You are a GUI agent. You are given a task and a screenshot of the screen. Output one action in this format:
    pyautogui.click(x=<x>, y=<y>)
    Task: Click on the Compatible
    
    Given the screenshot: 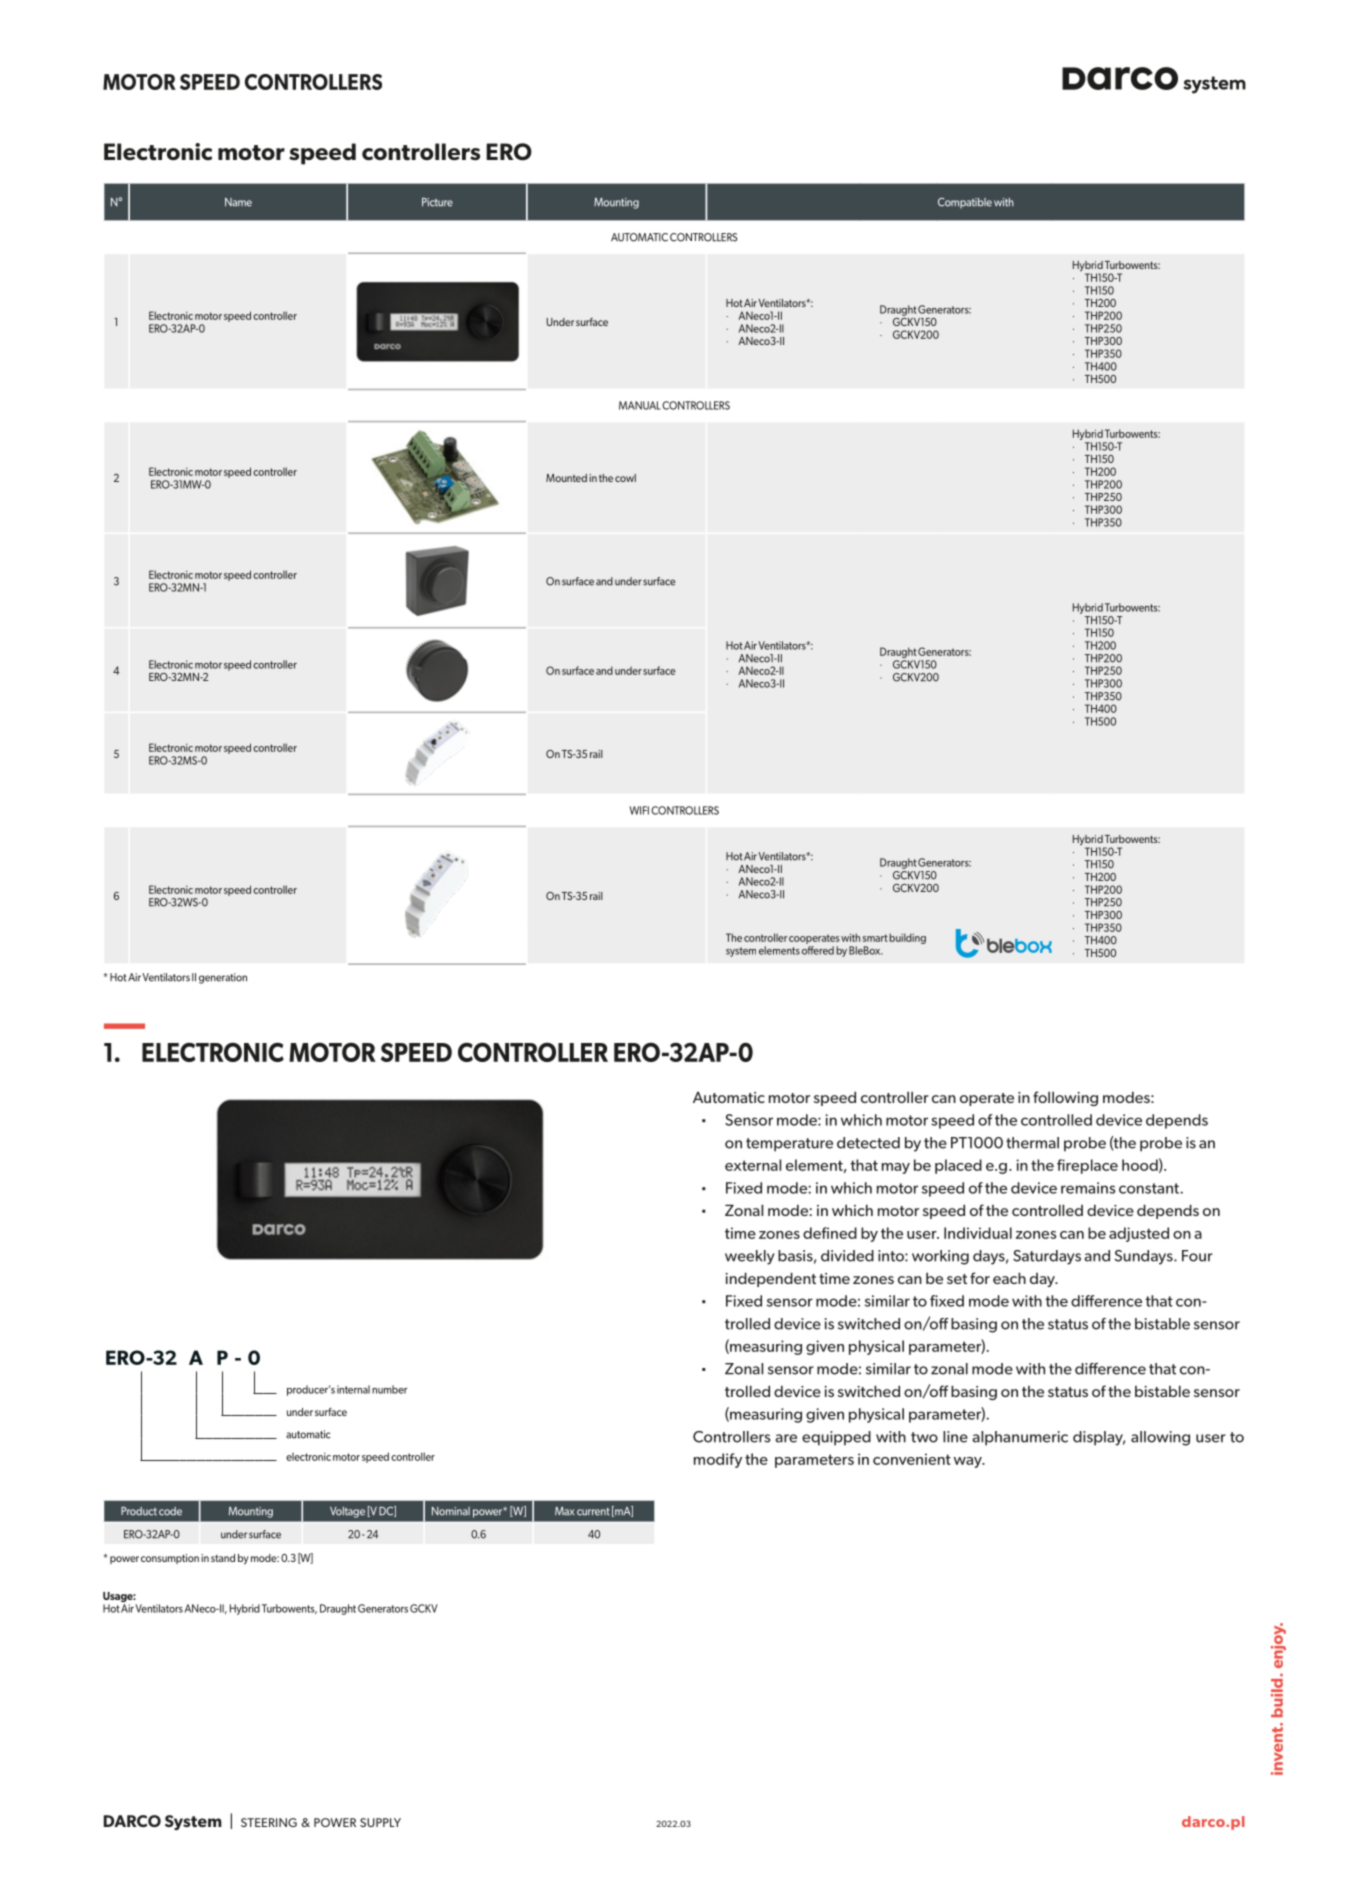 What is the action you would take?
    pyautogui.click(x=965, y=203)
